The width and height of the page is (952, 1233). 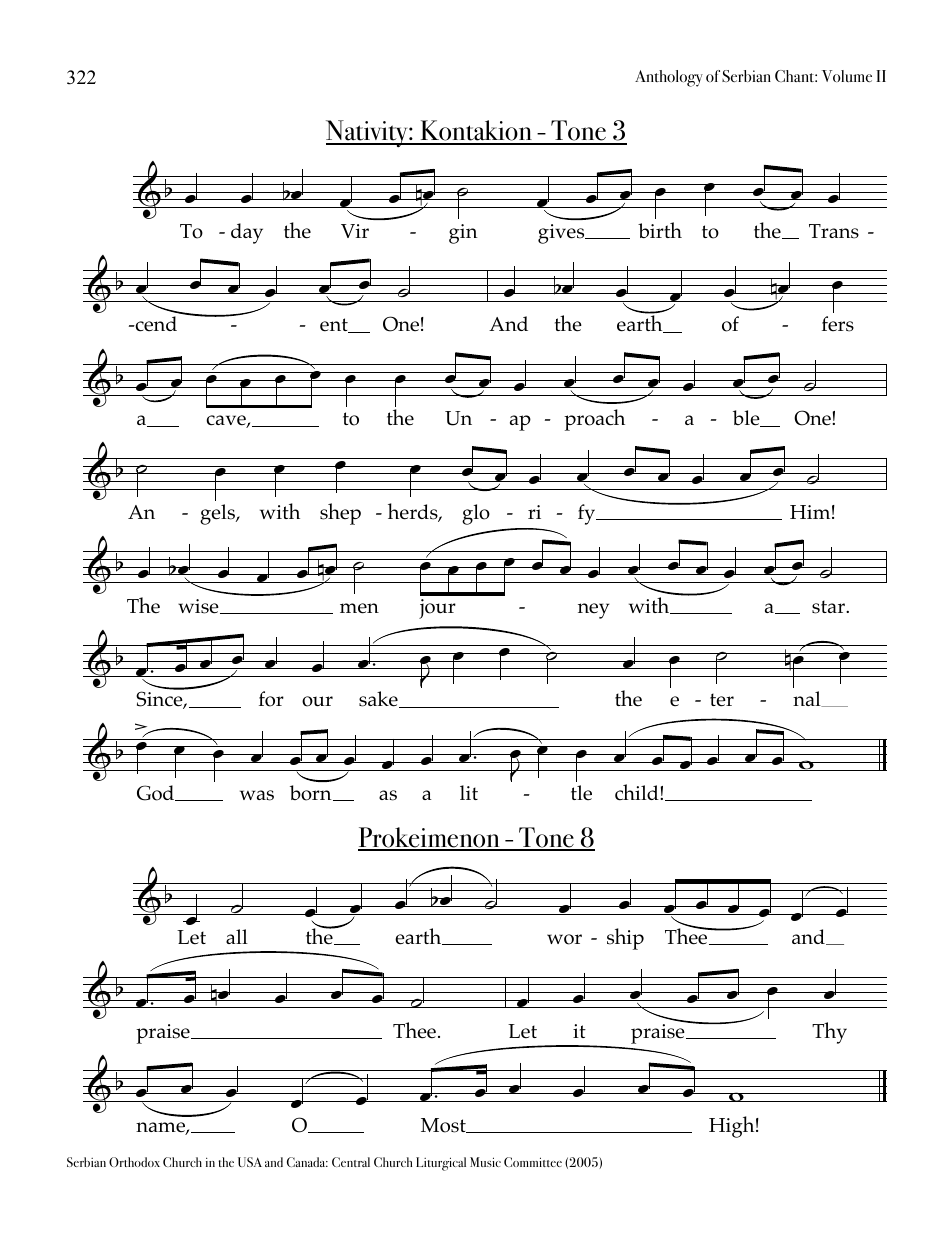 I want to click on day, so click(x=247, y=233).
